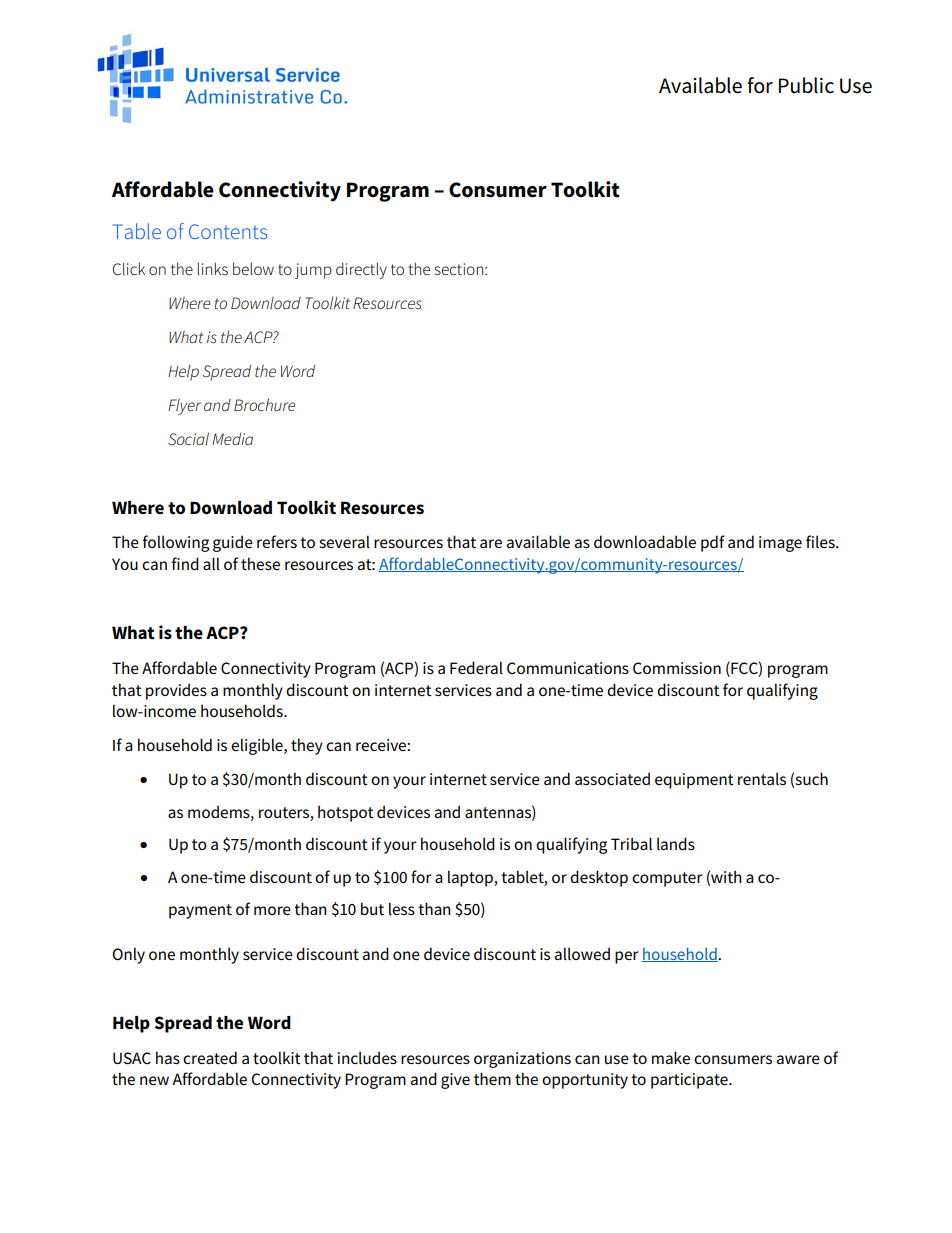 The image size is (952, 1233). I want to click on jump, so click(313, 271).
